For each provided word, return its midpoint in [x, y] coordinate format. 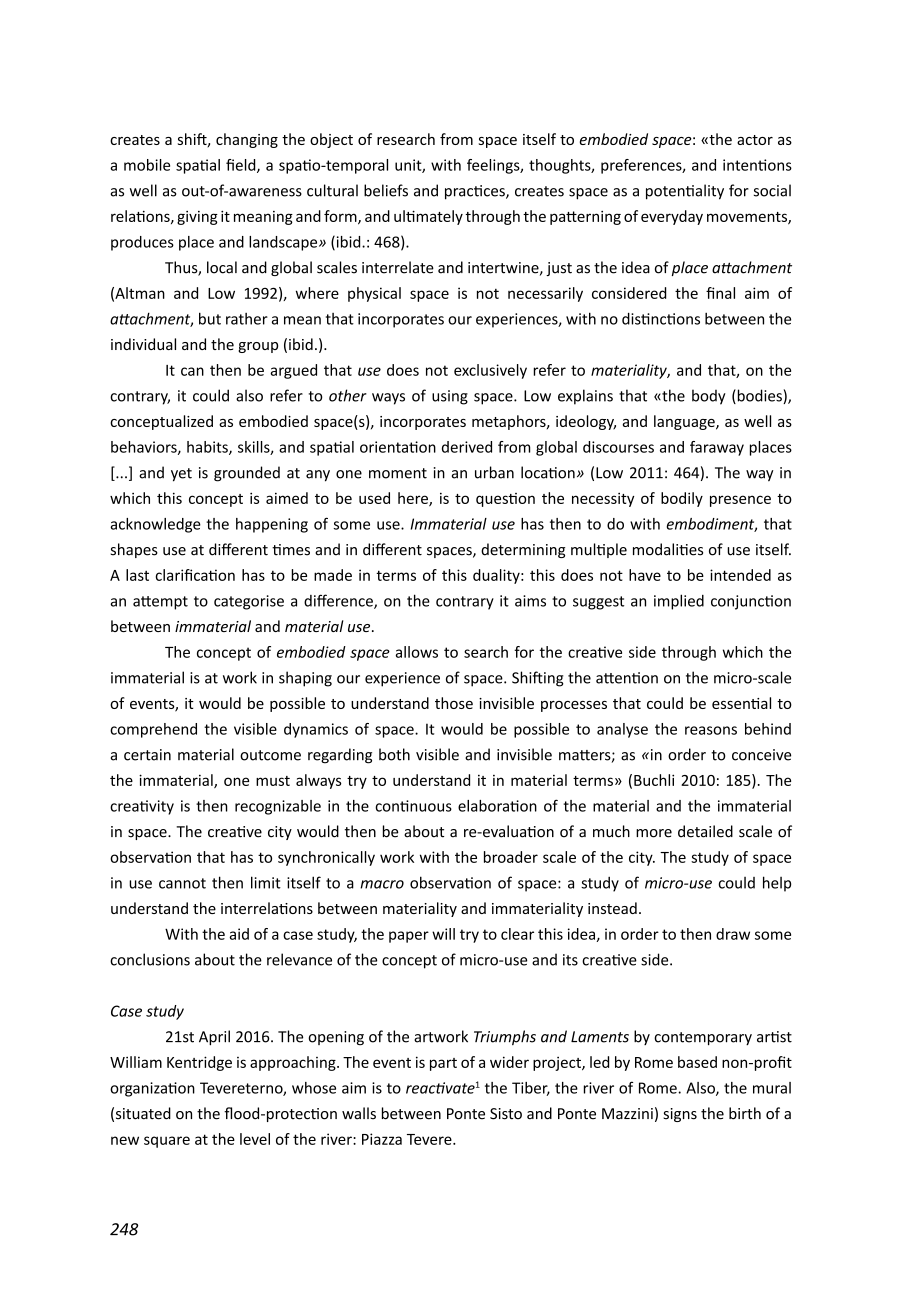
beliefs [386, 190]
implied [679, 602]
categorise [249, 602]
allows [417, 652]
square [167, 1142]
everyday [672, 217]
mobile [147, 165]
